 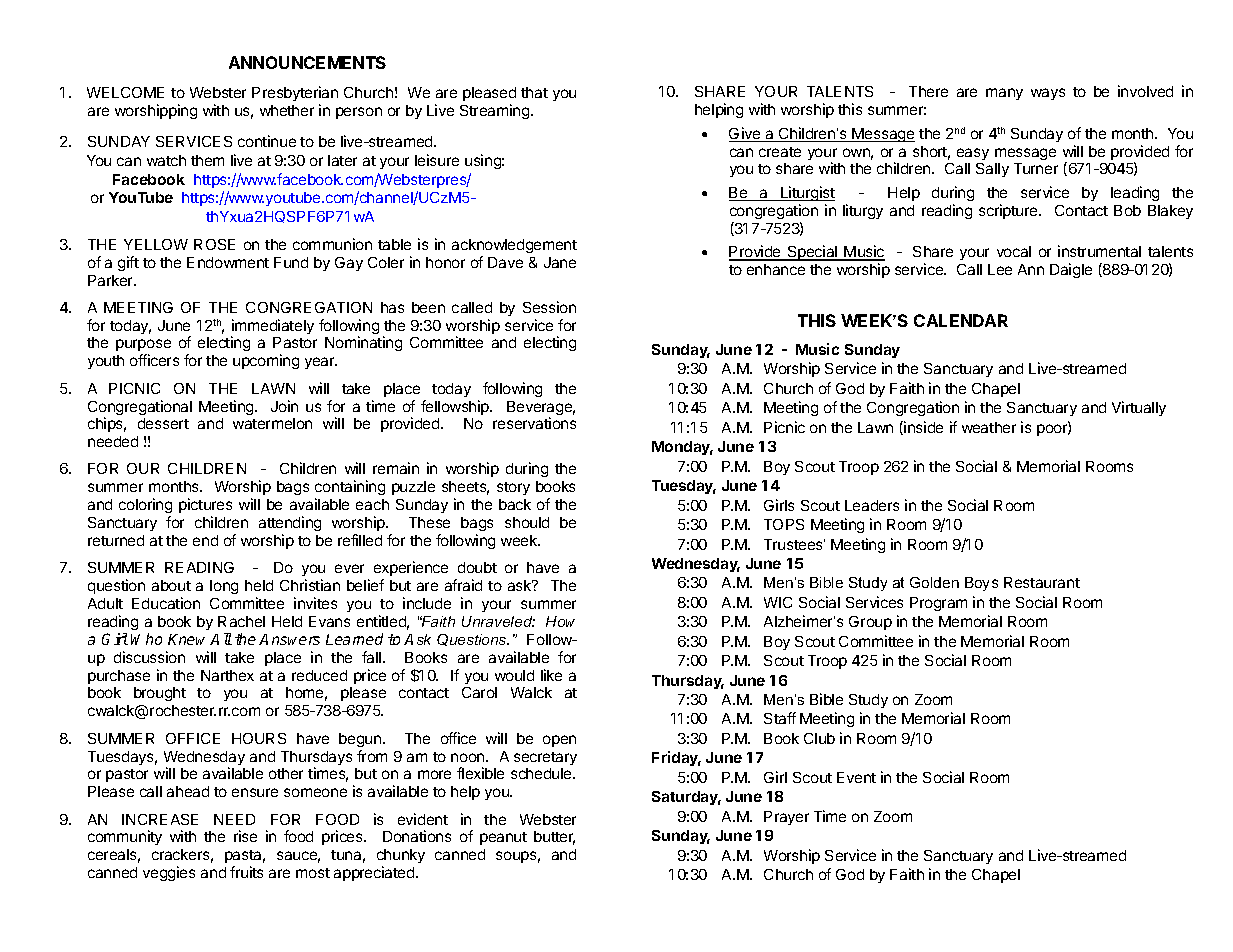 What do you see at coordinates (272, 328) in the page?
I see `immediately` at bounding box center [272, 328].
